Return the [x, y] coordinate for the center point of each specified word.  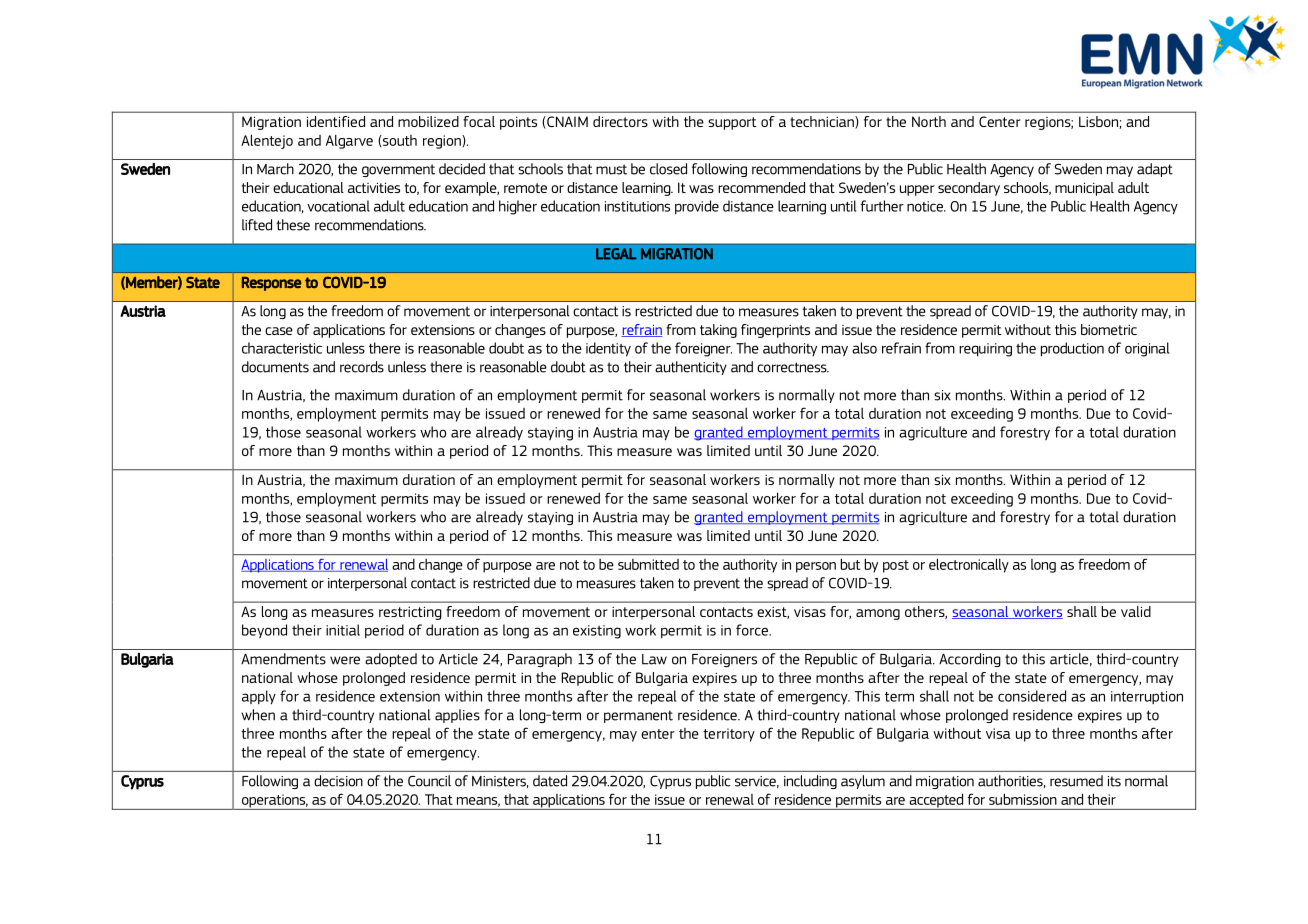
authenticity [691, 368]
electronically [969, 566]
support [732, 123]
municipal [1084, 189]
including [810, 782]
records [362, 367]
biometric [1109, 329]
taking [718, 331]
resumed [1076, 781]
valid [1136, 611]
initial [343, 630]
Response [272, 284]
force [753, 630]
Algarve [349, 141]
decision [338, 781]
